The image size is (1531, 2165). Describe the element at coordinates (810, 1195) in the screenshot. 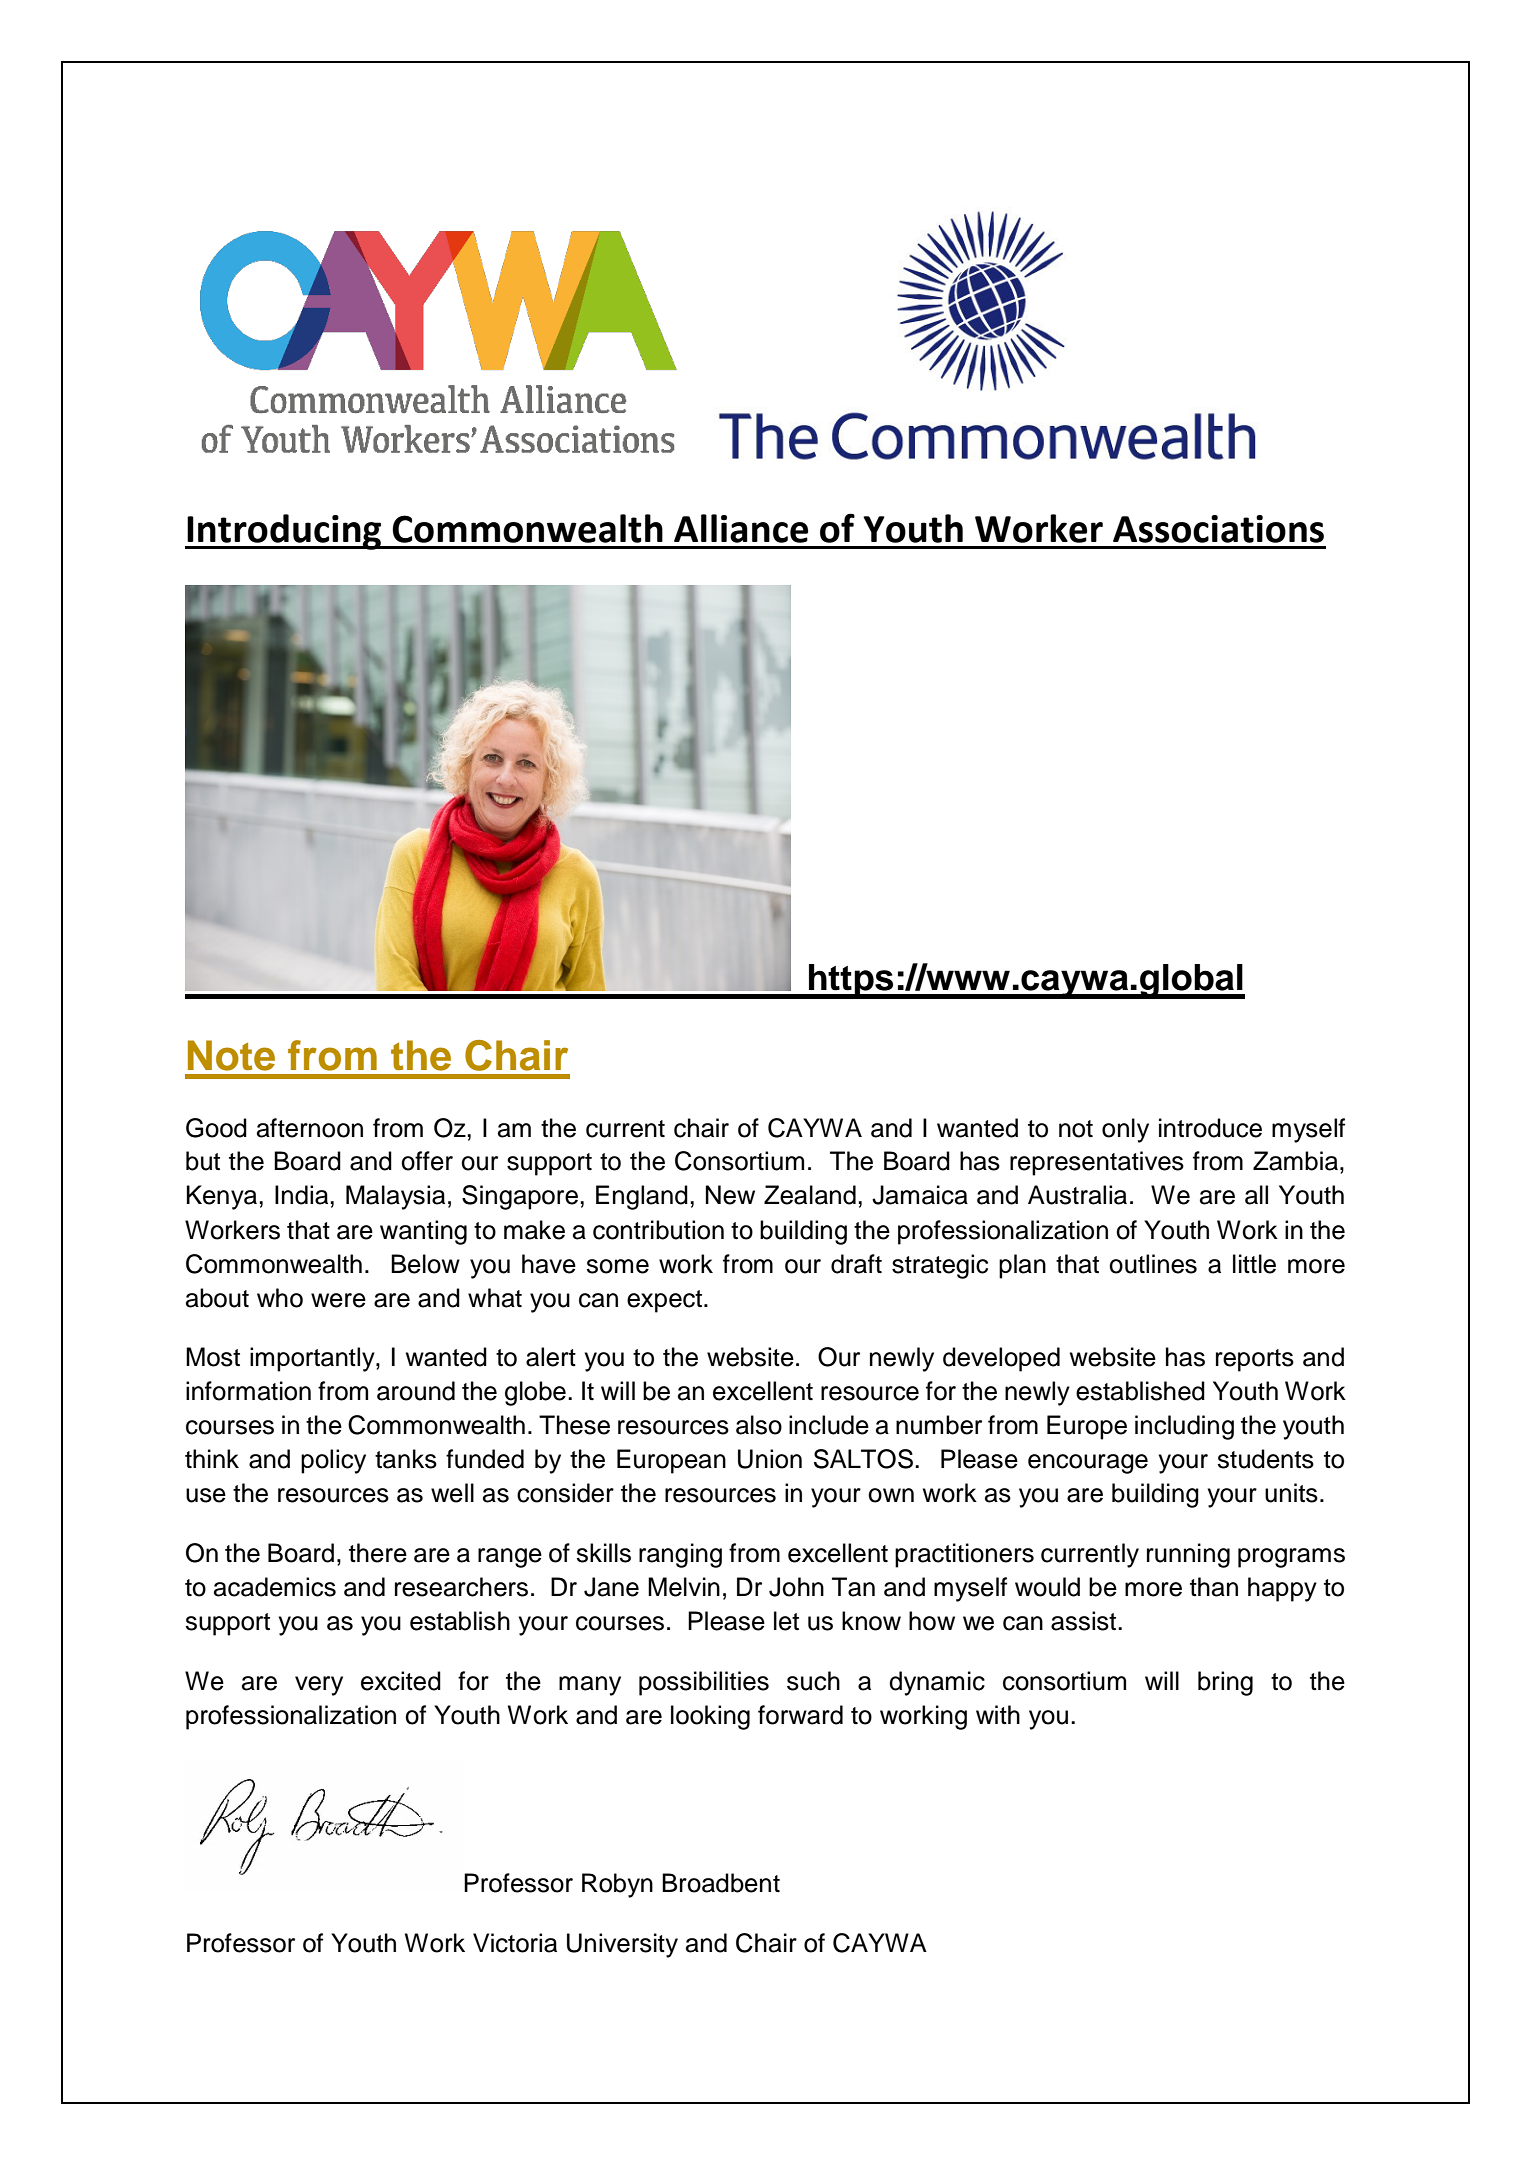

I see `Zealand` at that location.
